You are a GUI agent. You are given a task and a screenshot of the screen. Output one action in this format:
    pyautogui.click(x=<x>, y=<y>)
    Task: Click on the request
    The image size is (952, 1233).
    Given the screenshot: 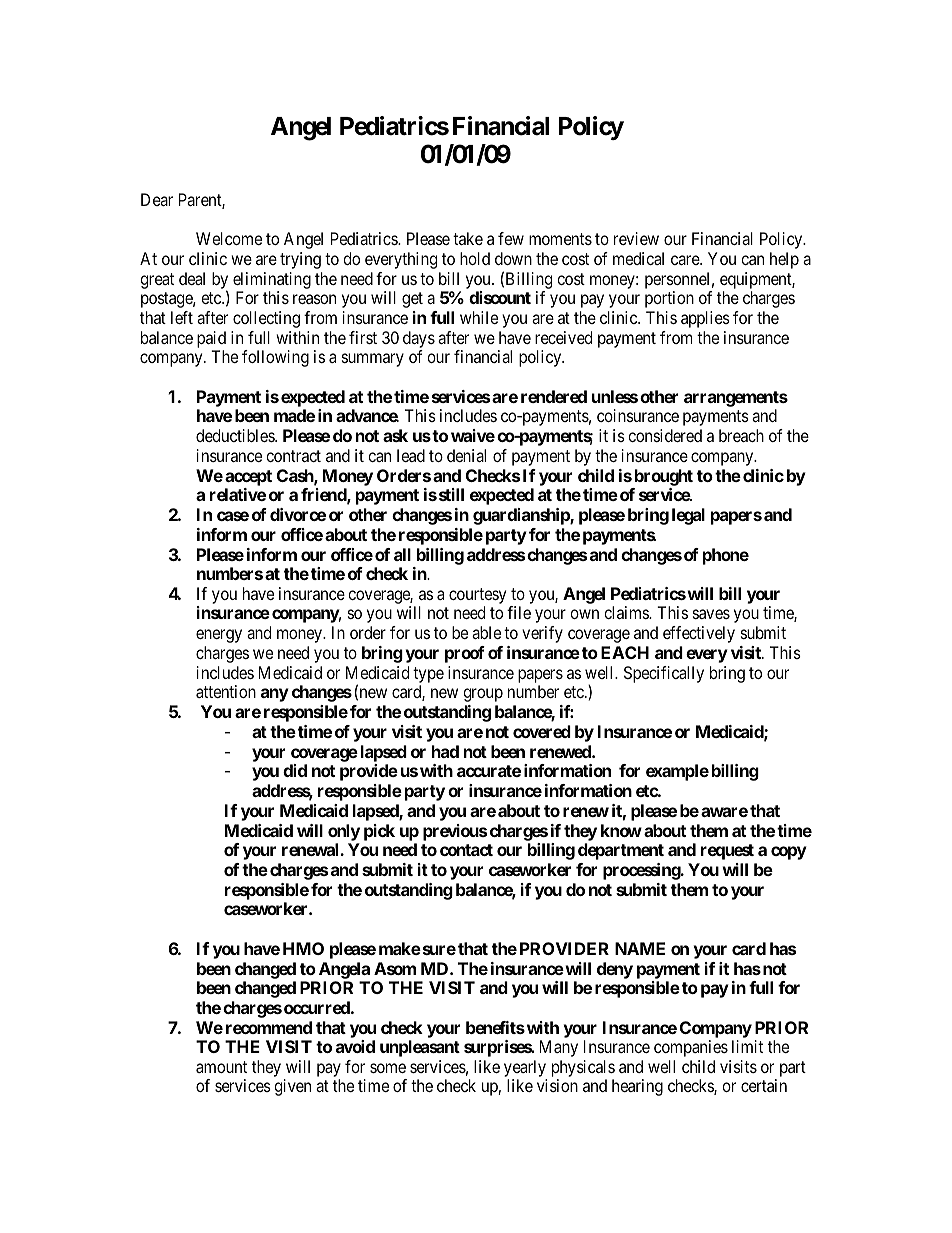 What is the action you would take?
    pyautogui.click(x=727, y=852)
